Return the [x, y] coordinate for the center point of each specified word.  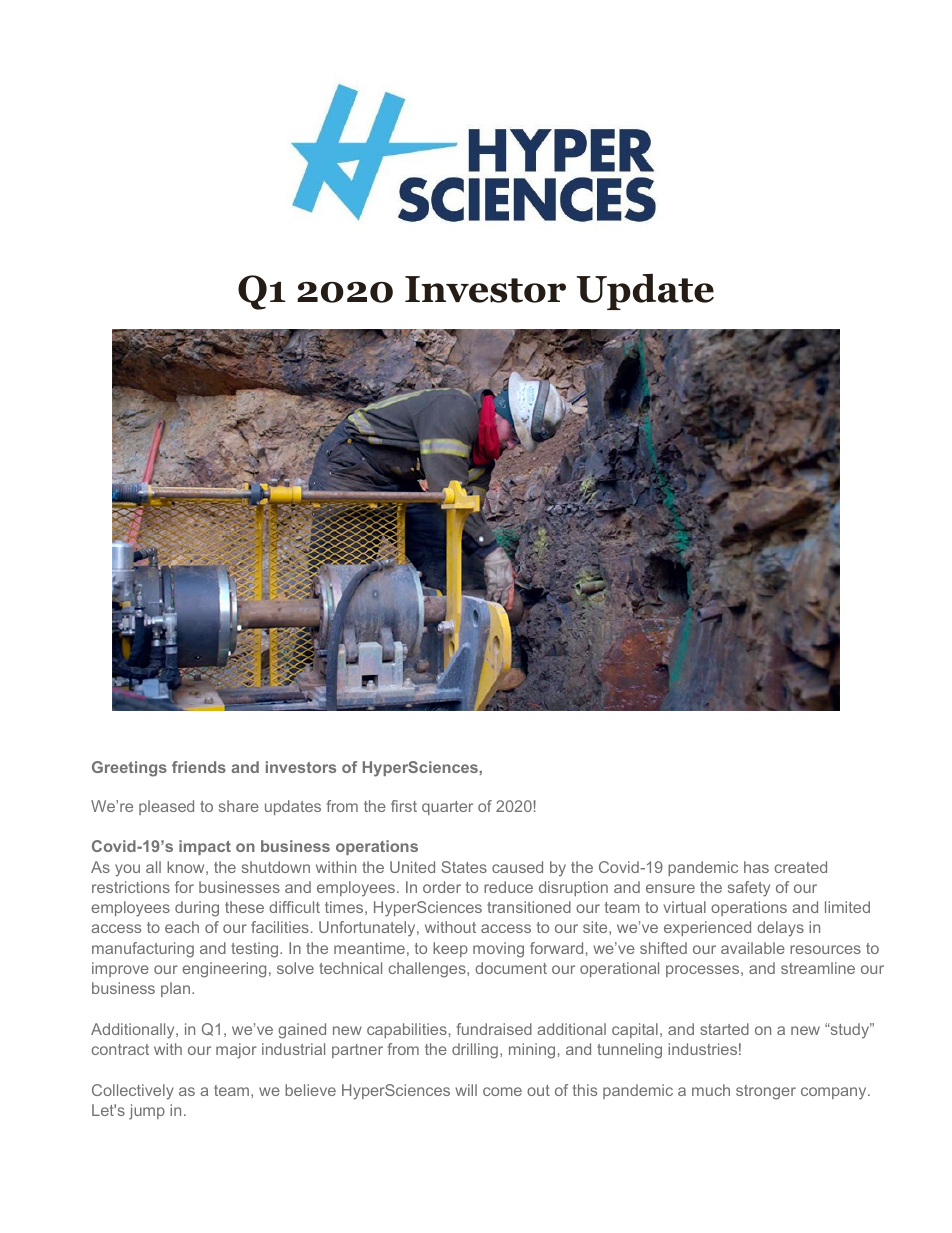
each [182, 927]
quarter [447, 808]
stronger [766, 1092]
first [404, 806]
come [502, 1091]
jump [147, 1112]
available [753, 948]
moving [498, 950]
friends [199, 767]
